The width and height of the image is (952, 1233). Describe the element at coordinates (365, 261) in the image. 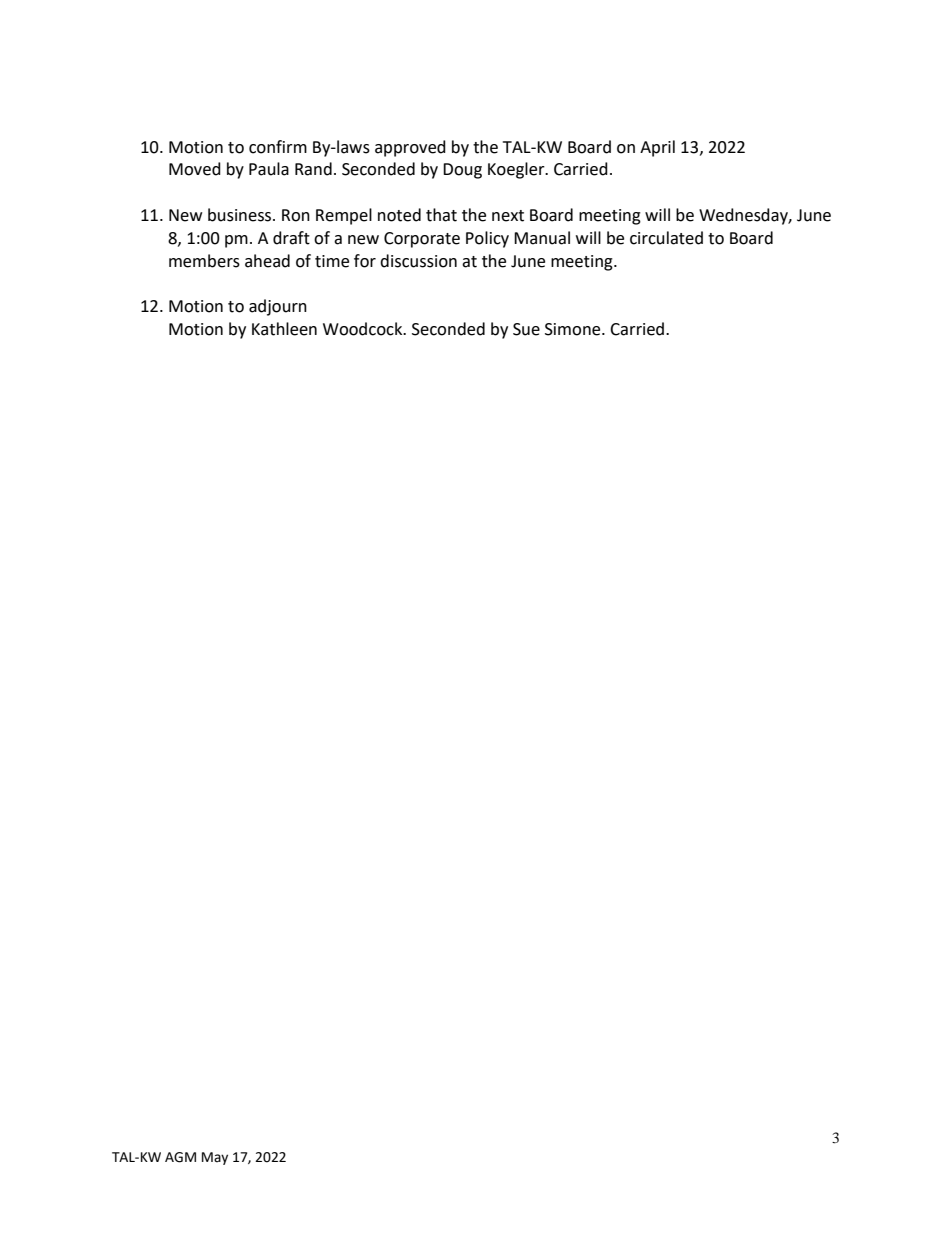

I see `for` at that location.
